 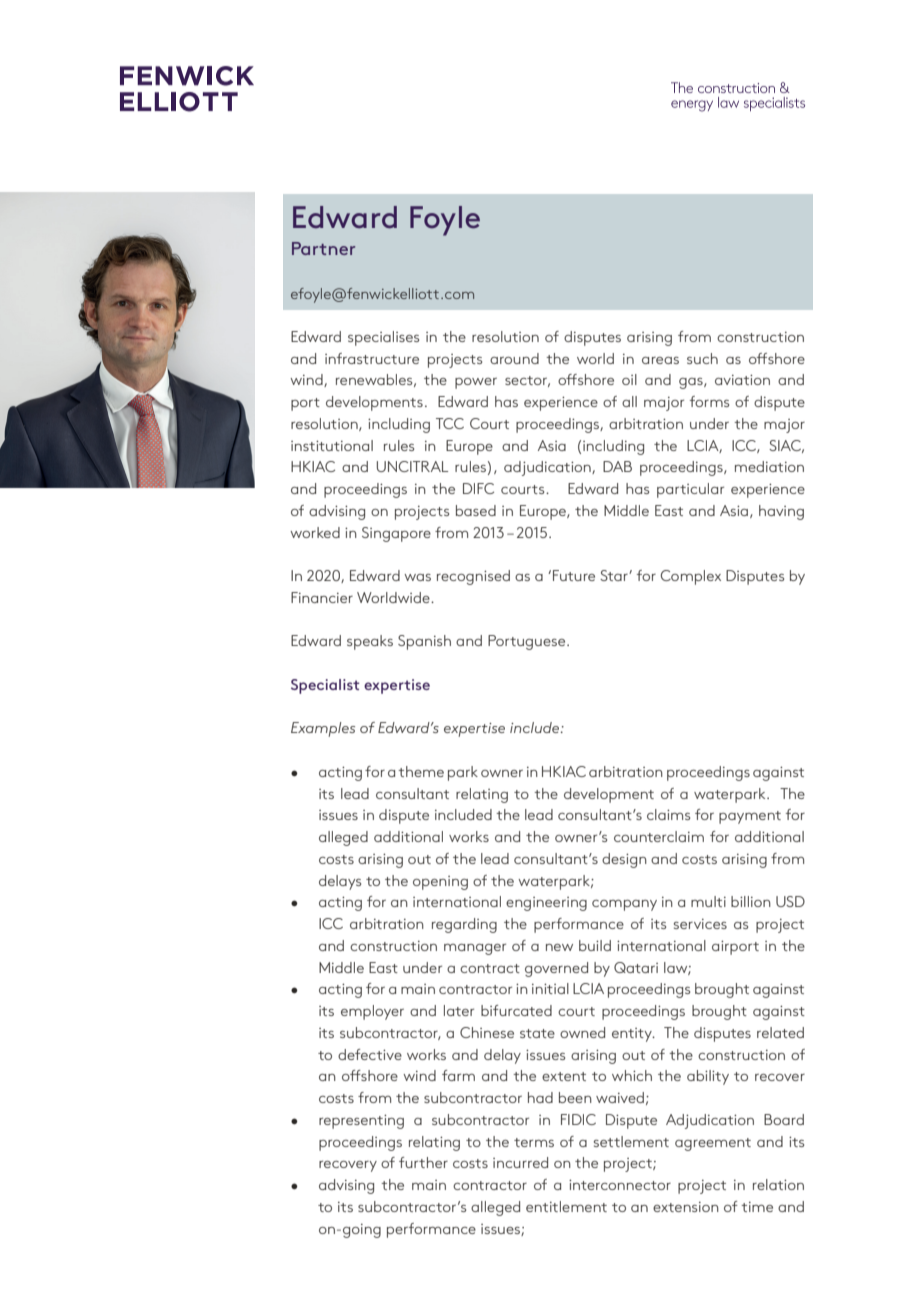 What do you see at coordinates (750, 817) in the screenshot?
I see `payment` at bounding box center [750, 817].
